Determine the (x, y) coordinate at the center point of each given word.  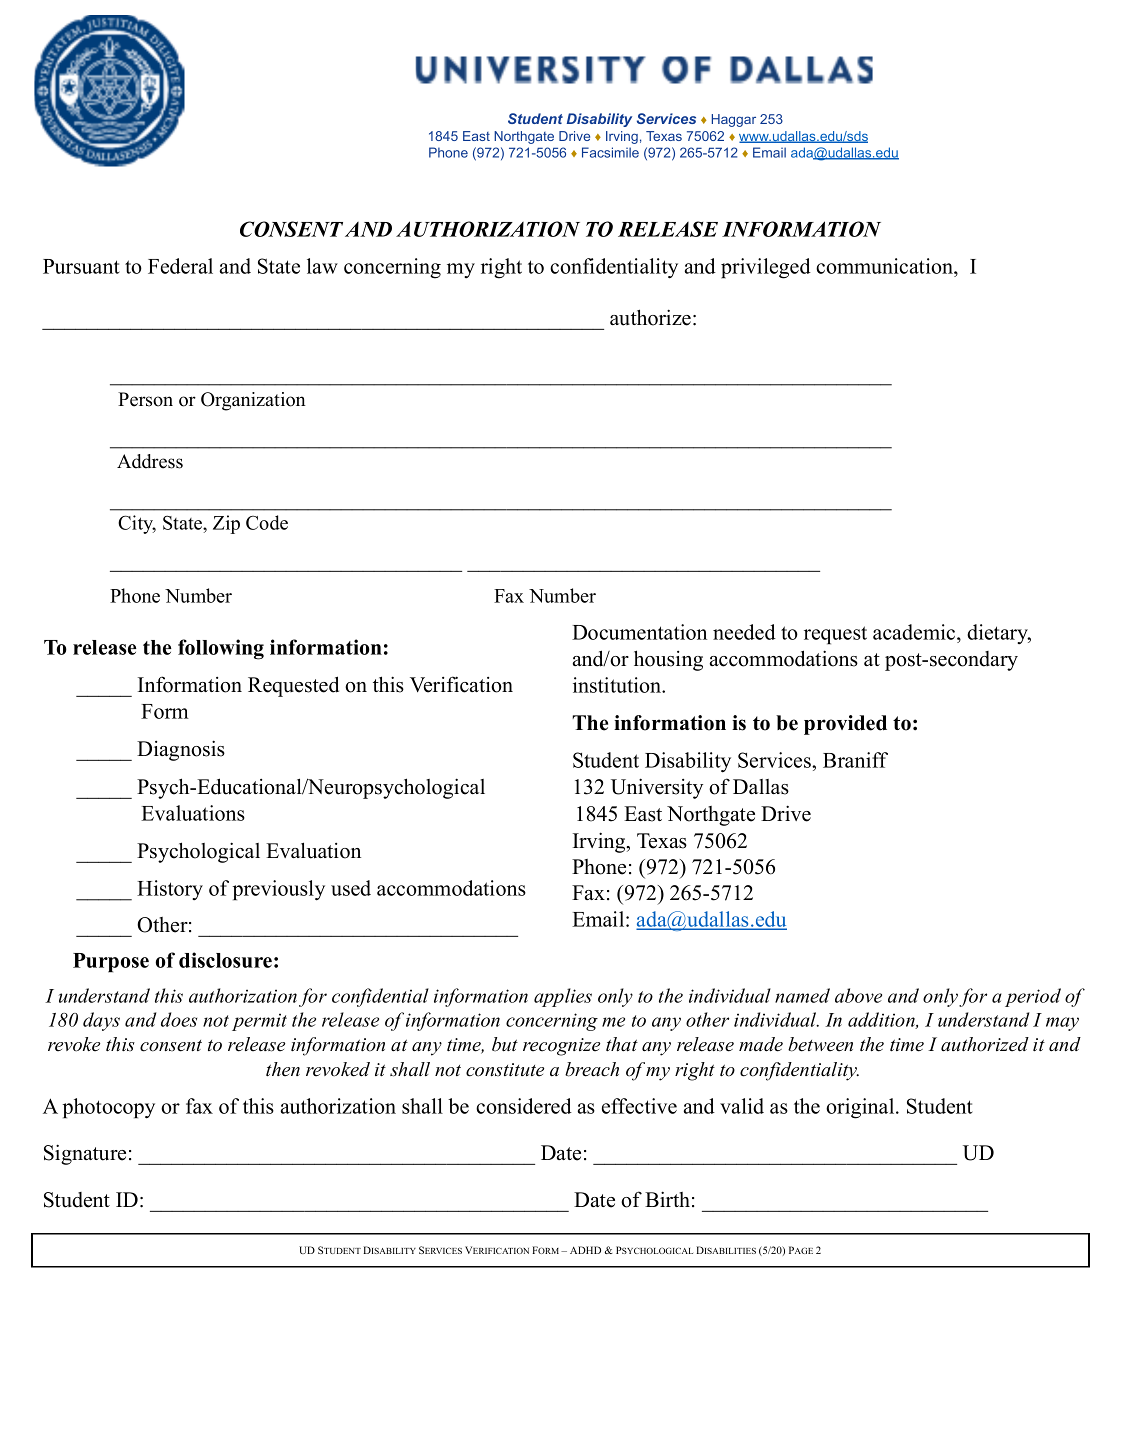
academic (914, 632)
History (170, 890)
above (858, 995)
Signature (85, 1154)
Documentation (639, 632)
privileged (766, 268)
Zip (226, 524)
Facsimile (610, 152)
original (860, 1108)
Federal (180, 266)
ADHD (585, 1250)
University (657, 788)
